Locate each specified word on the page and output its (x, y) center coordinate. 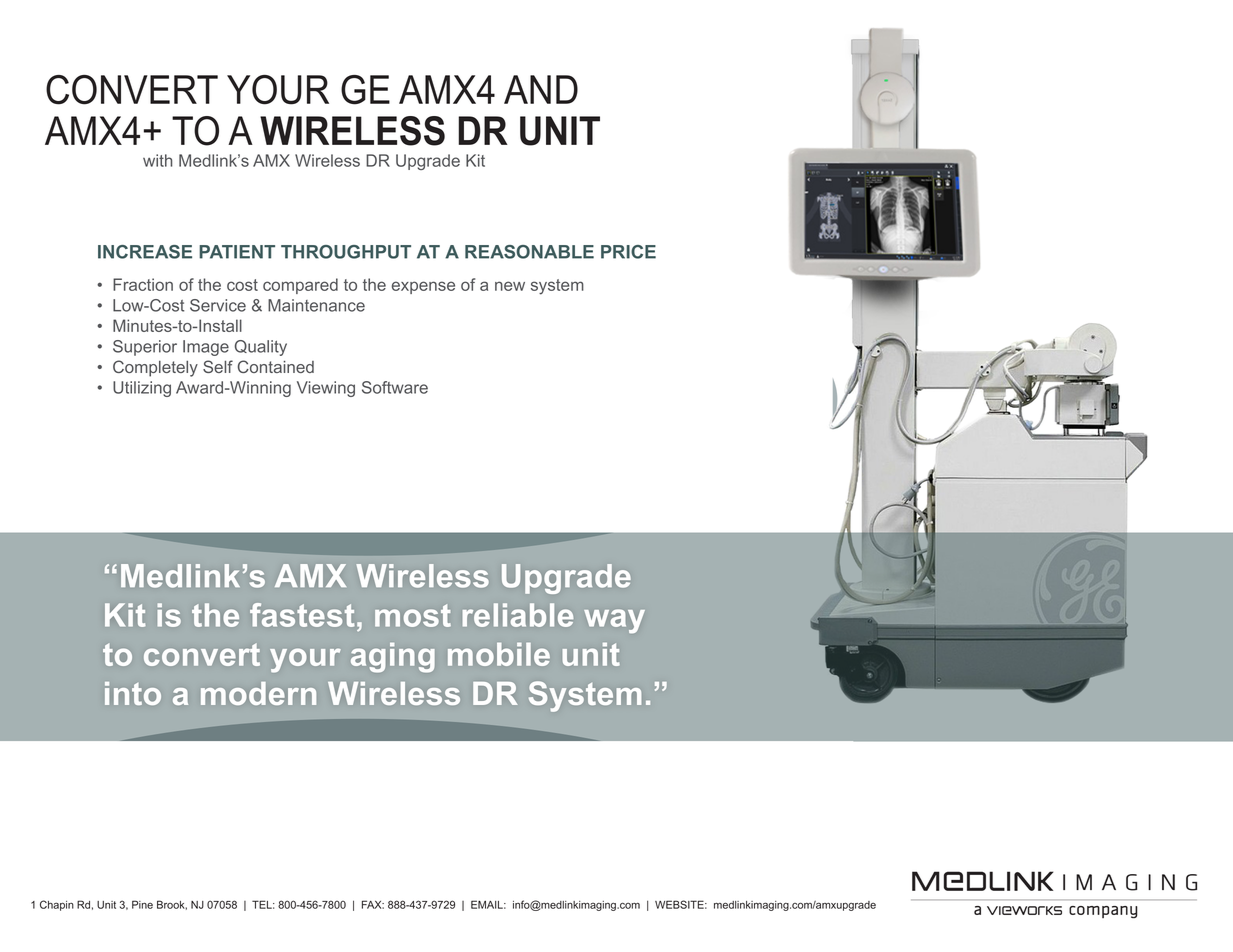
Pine (142, 904)
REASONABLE (529, 252)
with (157, 160)
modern (258, 693)
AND (541, 89)
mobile (499, 654)
